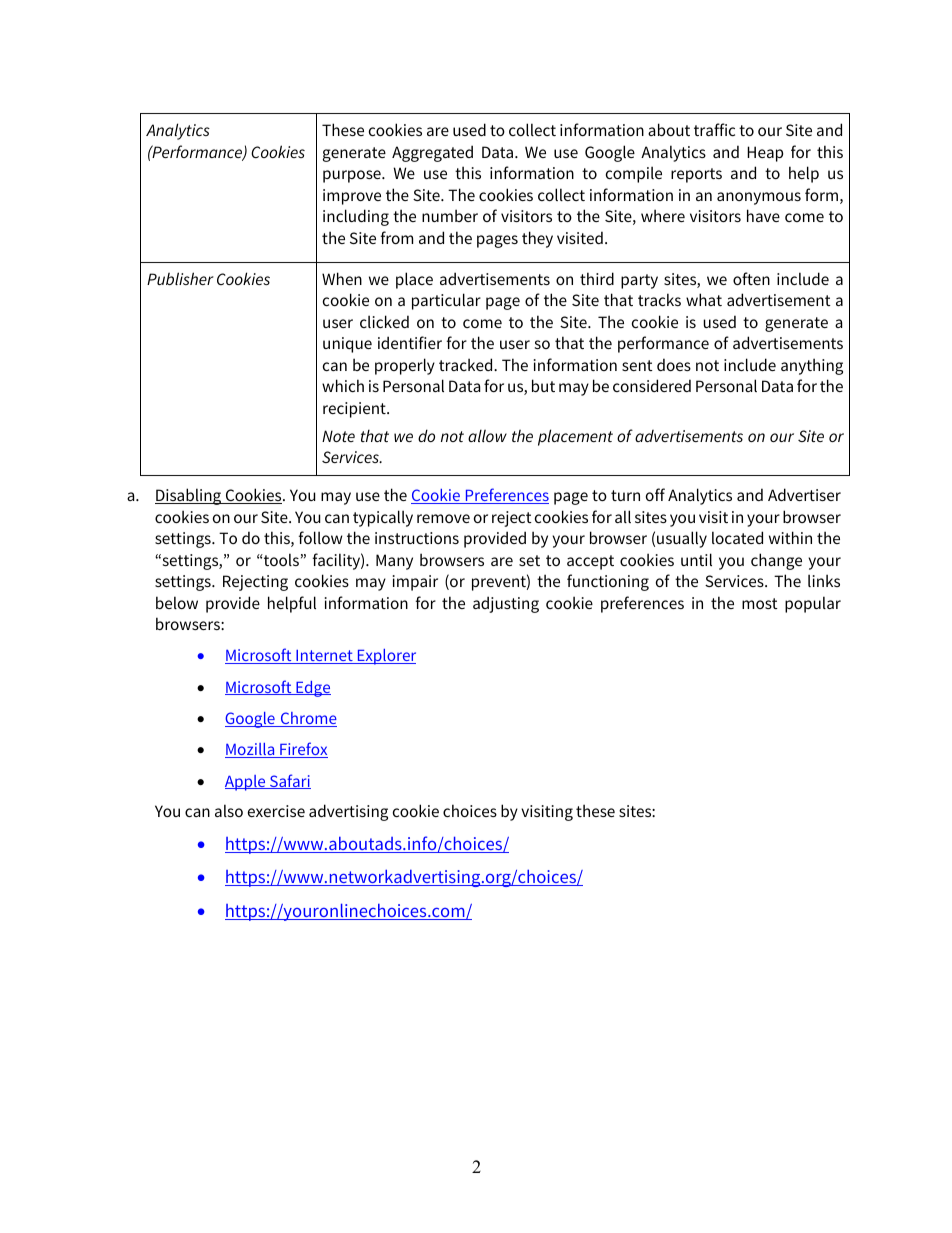 The width and height of the page is (952, 1233). I want to click on which, so click(343, 385).
